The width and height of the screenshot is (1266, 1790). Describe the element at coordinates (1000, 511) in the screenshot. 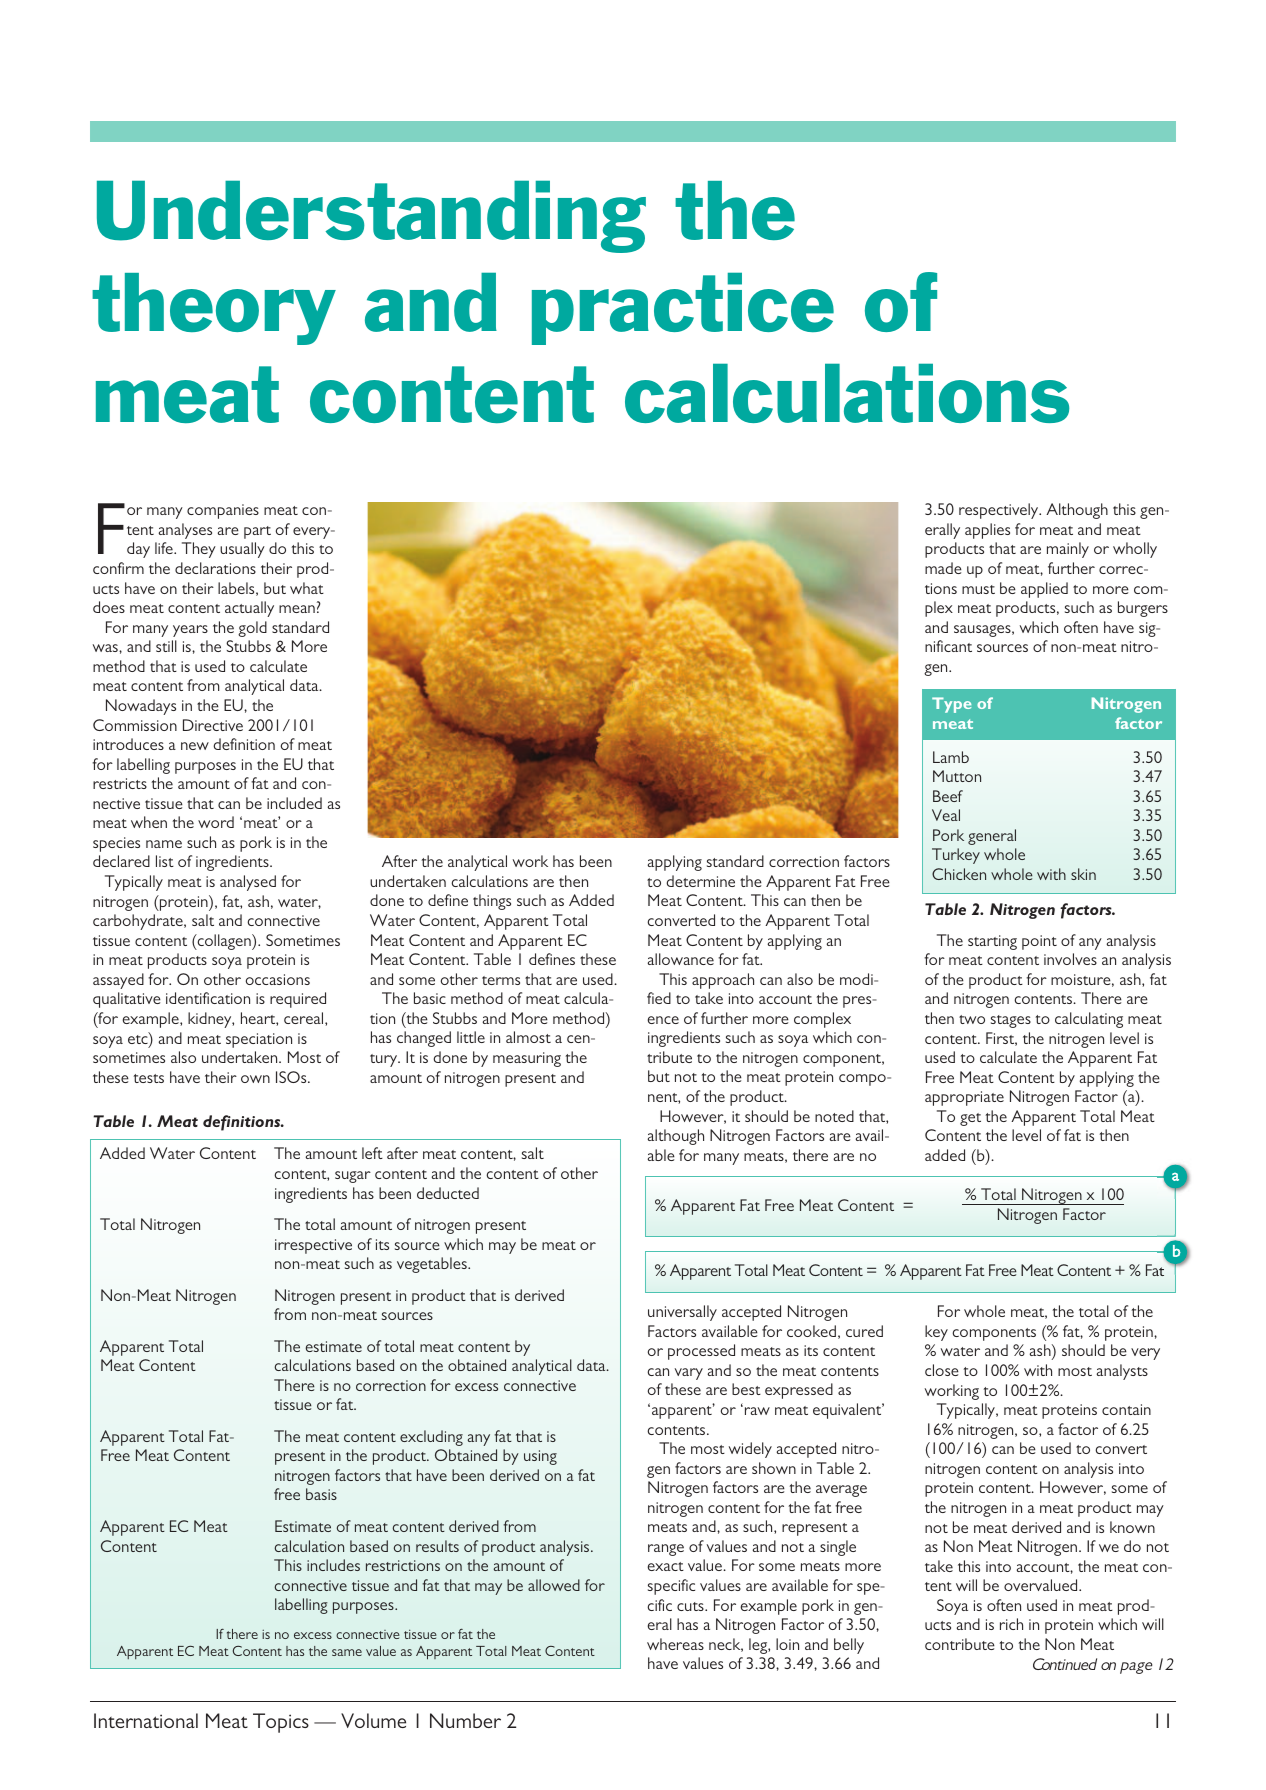

I see `respectively` at that location.
